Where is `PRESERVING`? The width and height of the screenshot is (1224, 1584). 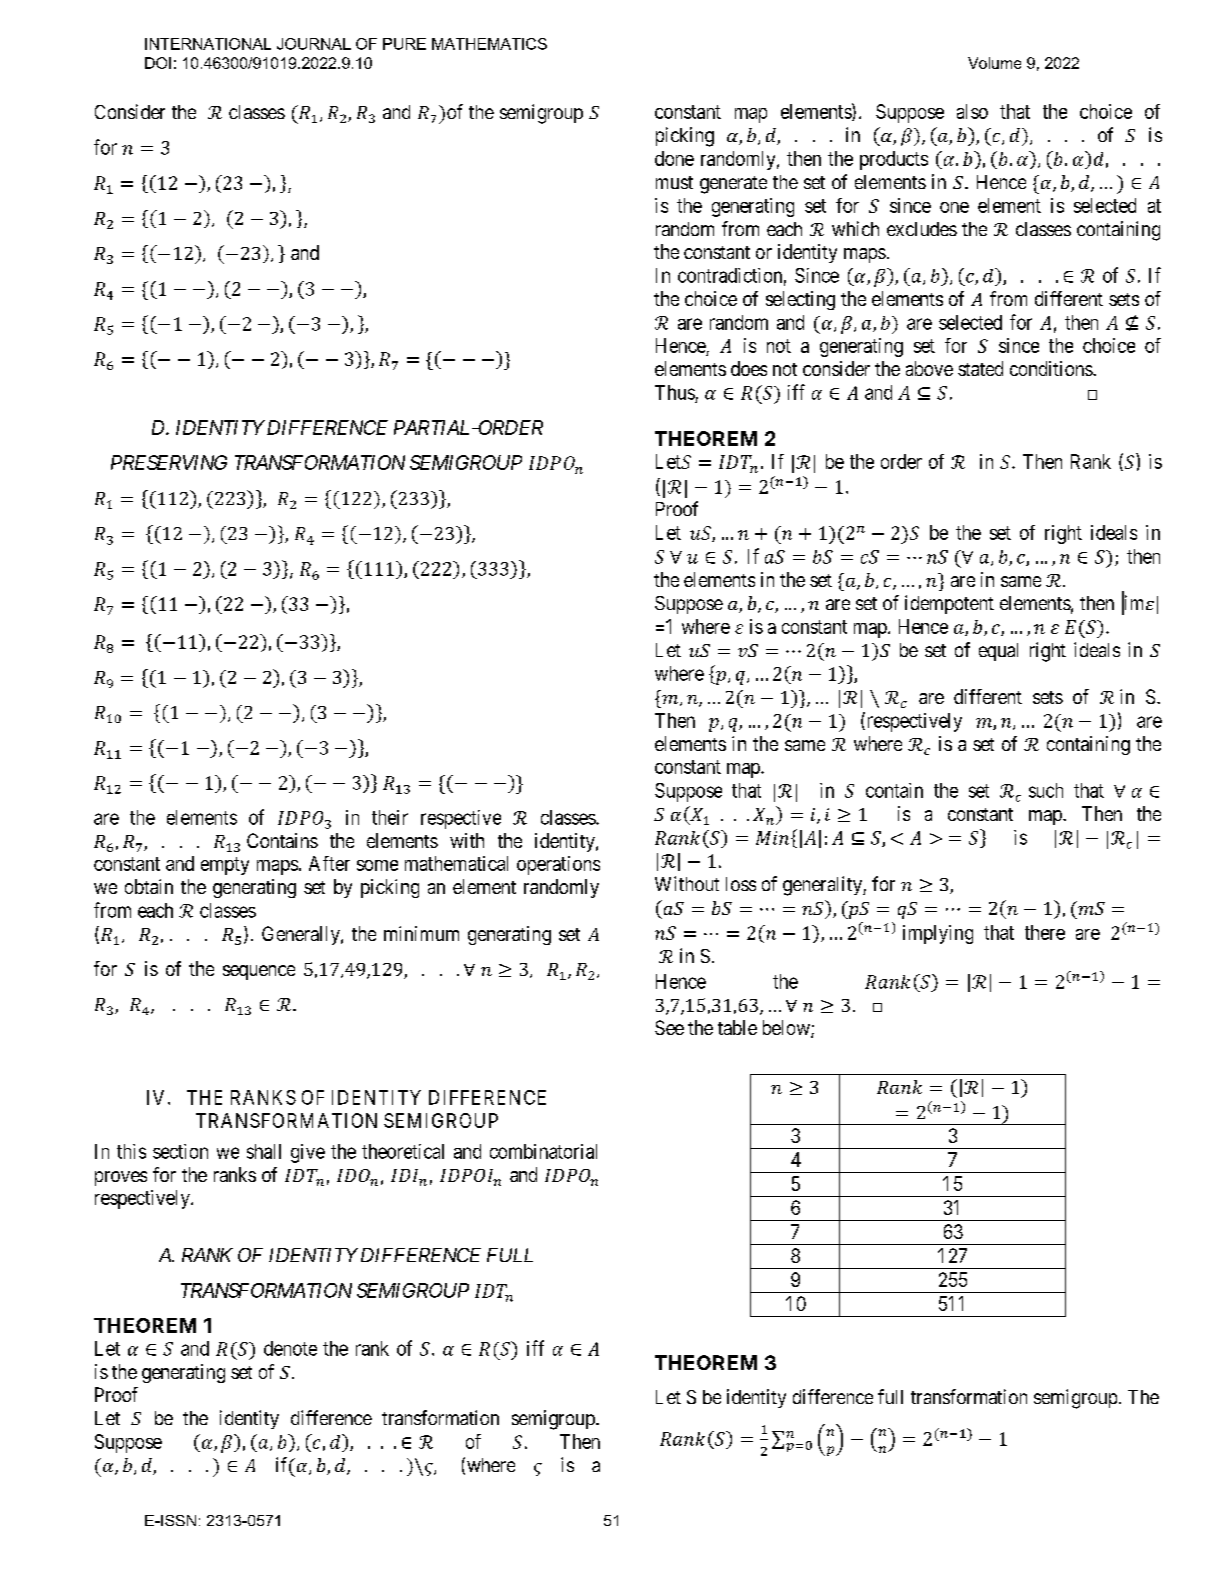 PRESERVING is located at coordinates (169, 462).
